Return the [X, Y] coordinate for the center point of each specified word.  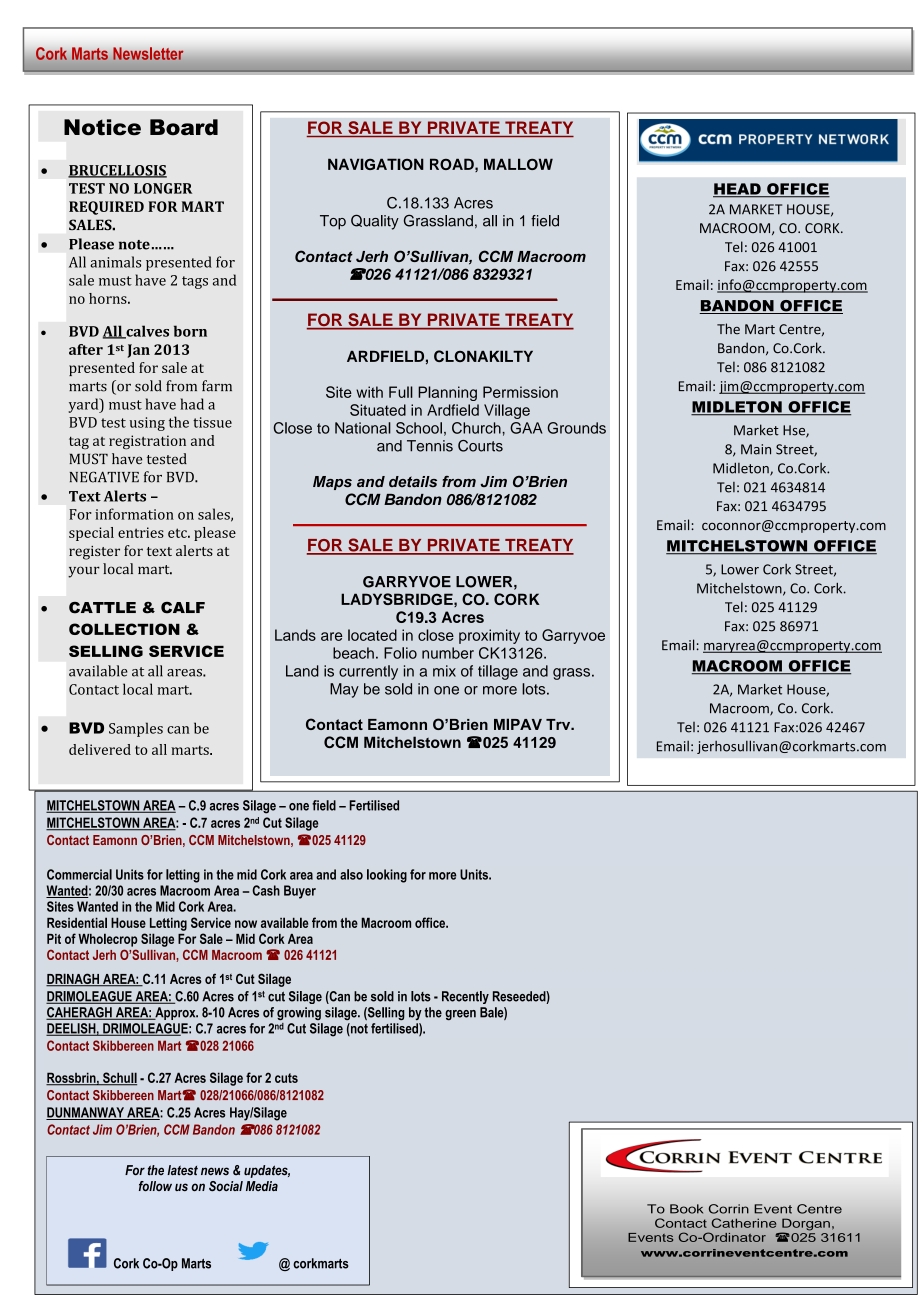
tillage [498, 672]
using [147, 424]
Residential [77, 922]
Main [756, 449]
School [419, 428]
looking [387, 876]
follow [155, 1186]
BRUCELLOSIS [117, 171]
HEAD [738, 190]
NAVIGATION [376, 164]
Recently [465, 997]
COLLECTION [124, 629]
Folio [400, 653]
